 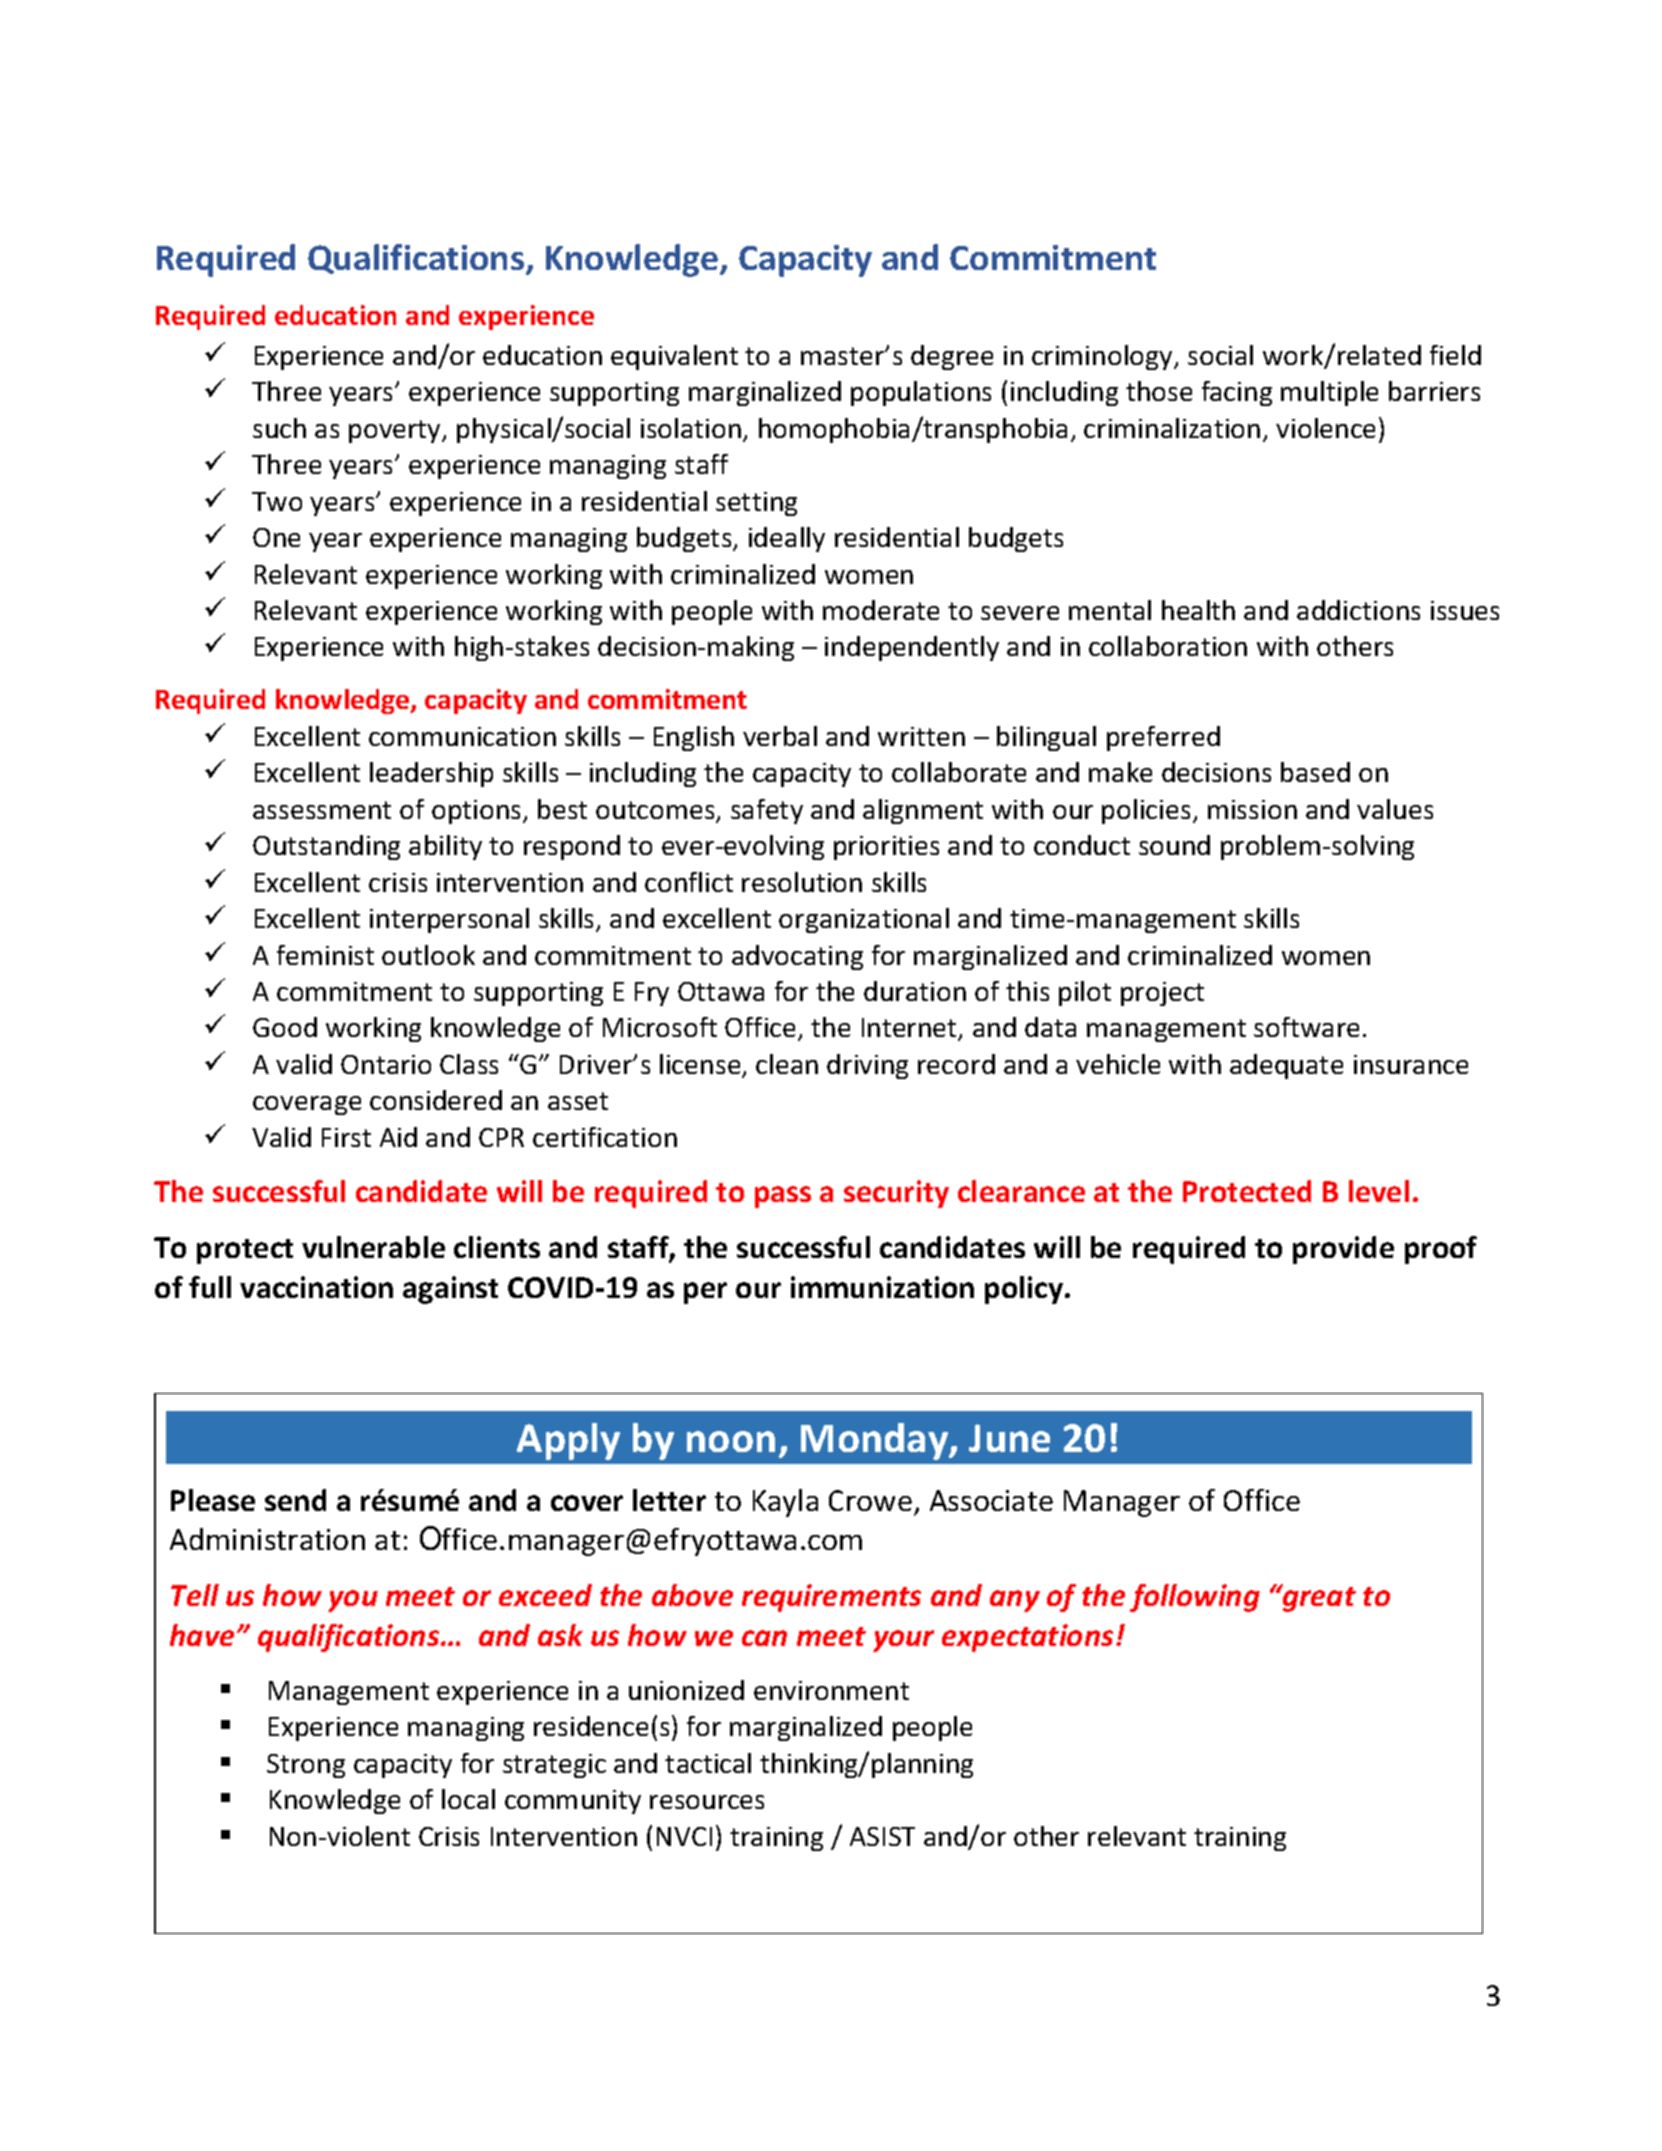 I want to click on multiple, so click(x=1329, y=393).
